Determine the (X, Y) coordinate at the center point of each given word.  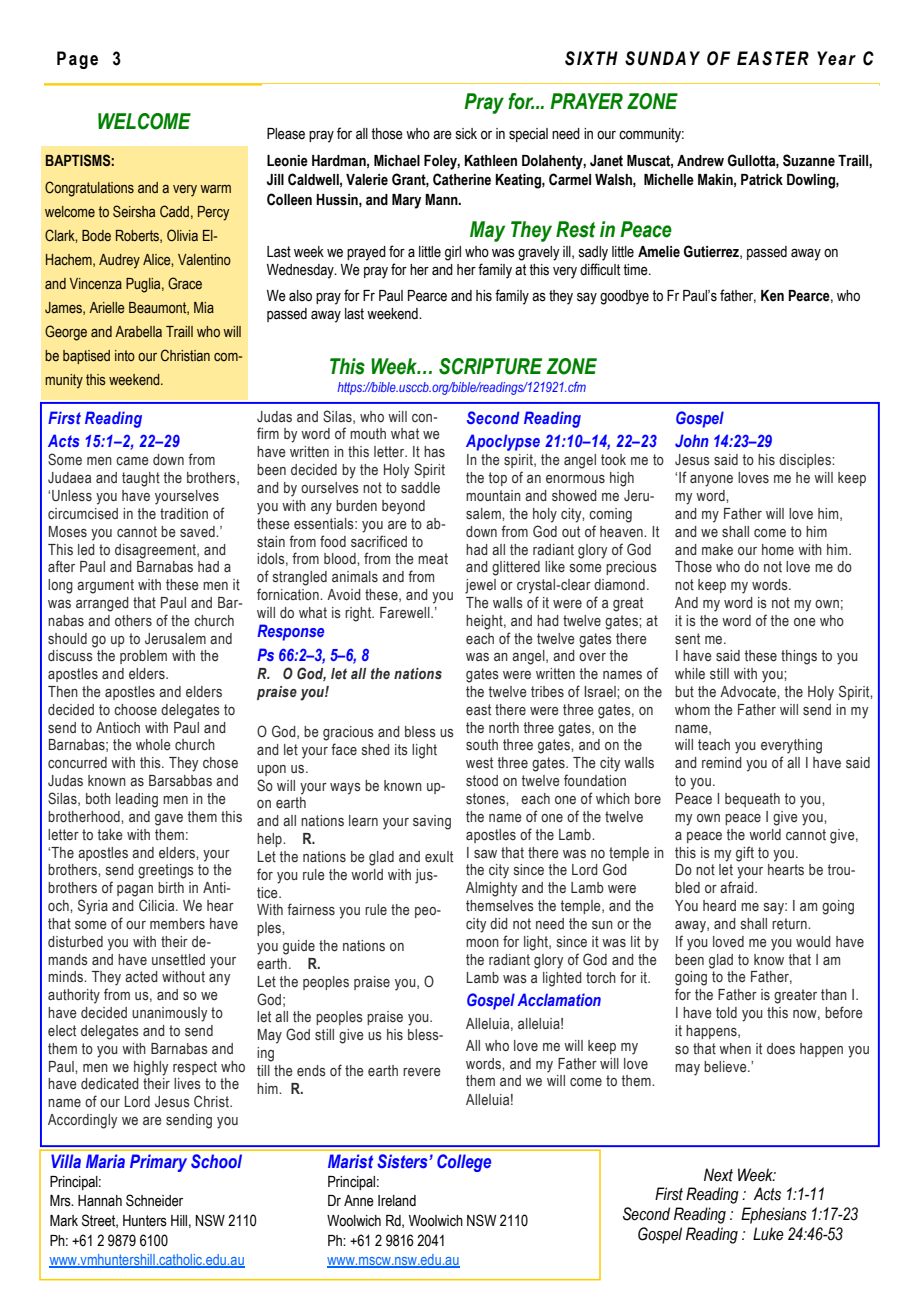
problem (143, 657)
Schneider (154, 1200)
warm (215, 189)
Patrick (762, 180)
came (132, 461)
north (504, 727)
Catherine (462, 179)
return (790, 923)
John (692, 440)
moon (482, 943)
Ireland (397, 1201)
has (434, 451)
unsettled (178, 960)
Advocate (749, 691)
